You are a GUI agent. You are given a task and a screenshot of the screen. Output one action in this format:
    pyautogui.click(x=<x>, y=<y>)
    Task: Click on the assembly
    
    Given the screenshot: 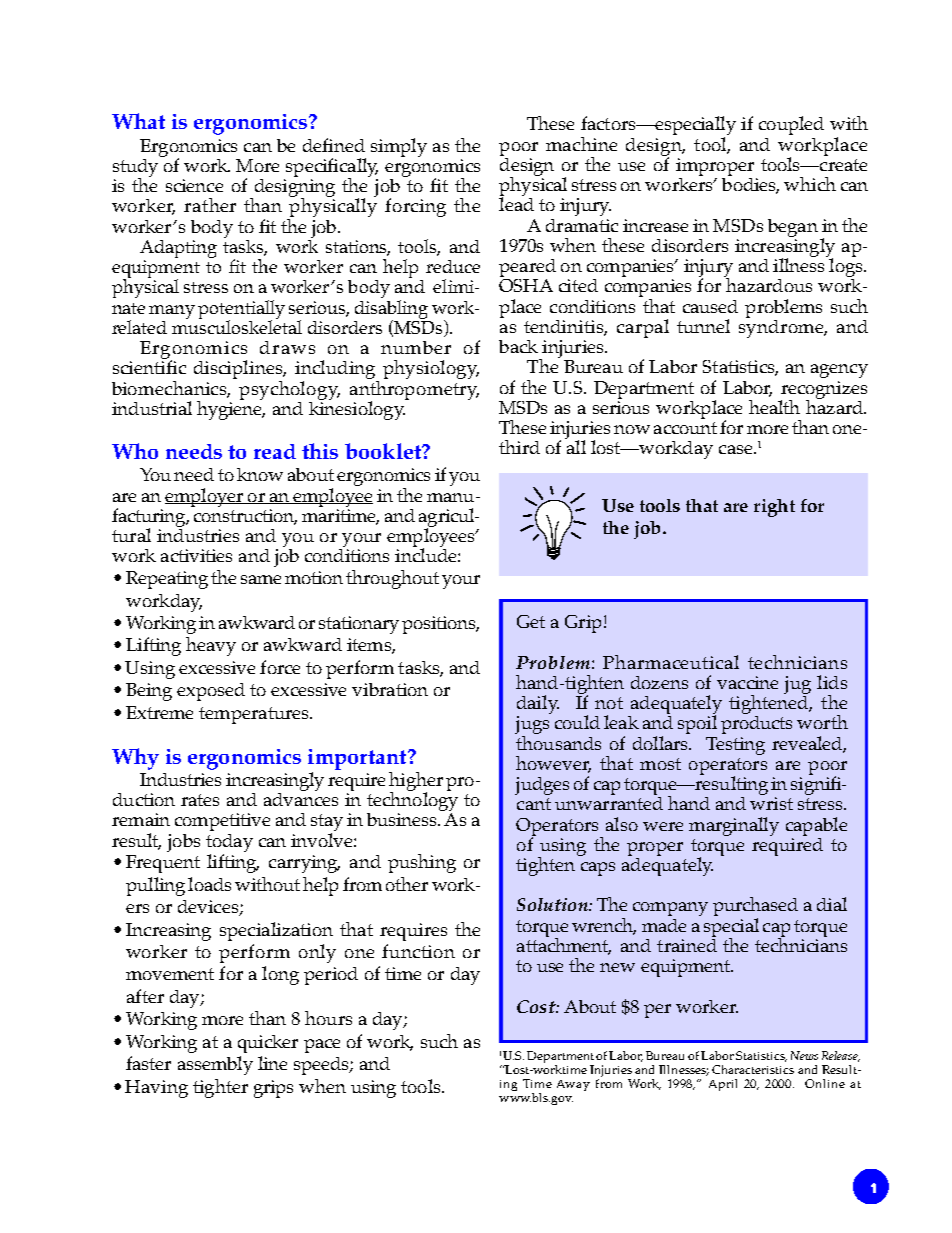 What is the action you would take?
    pyautogui.click(x=215, y=1065)
